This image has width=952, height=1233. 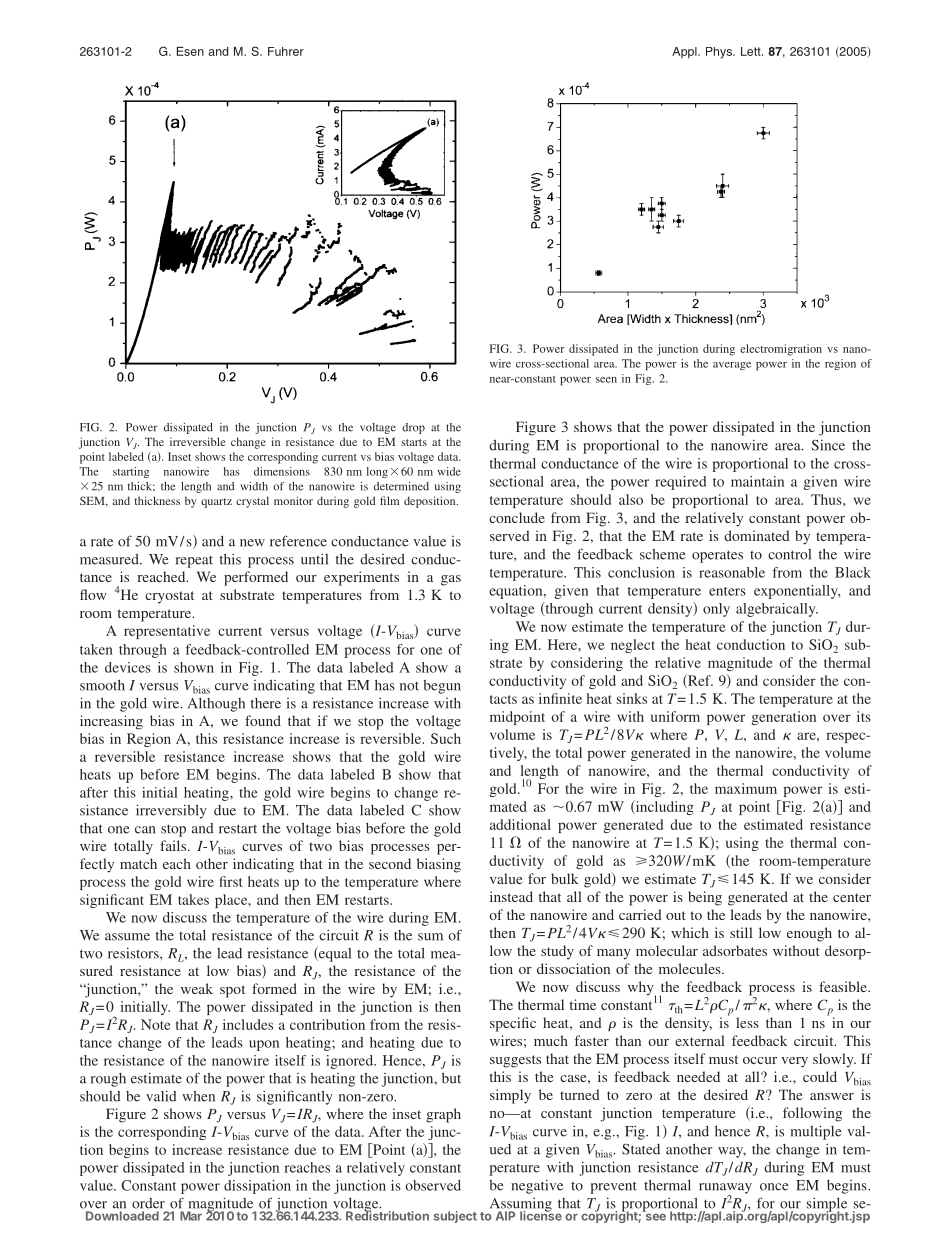 I want to click on seen, so click(x=606, y=380).
